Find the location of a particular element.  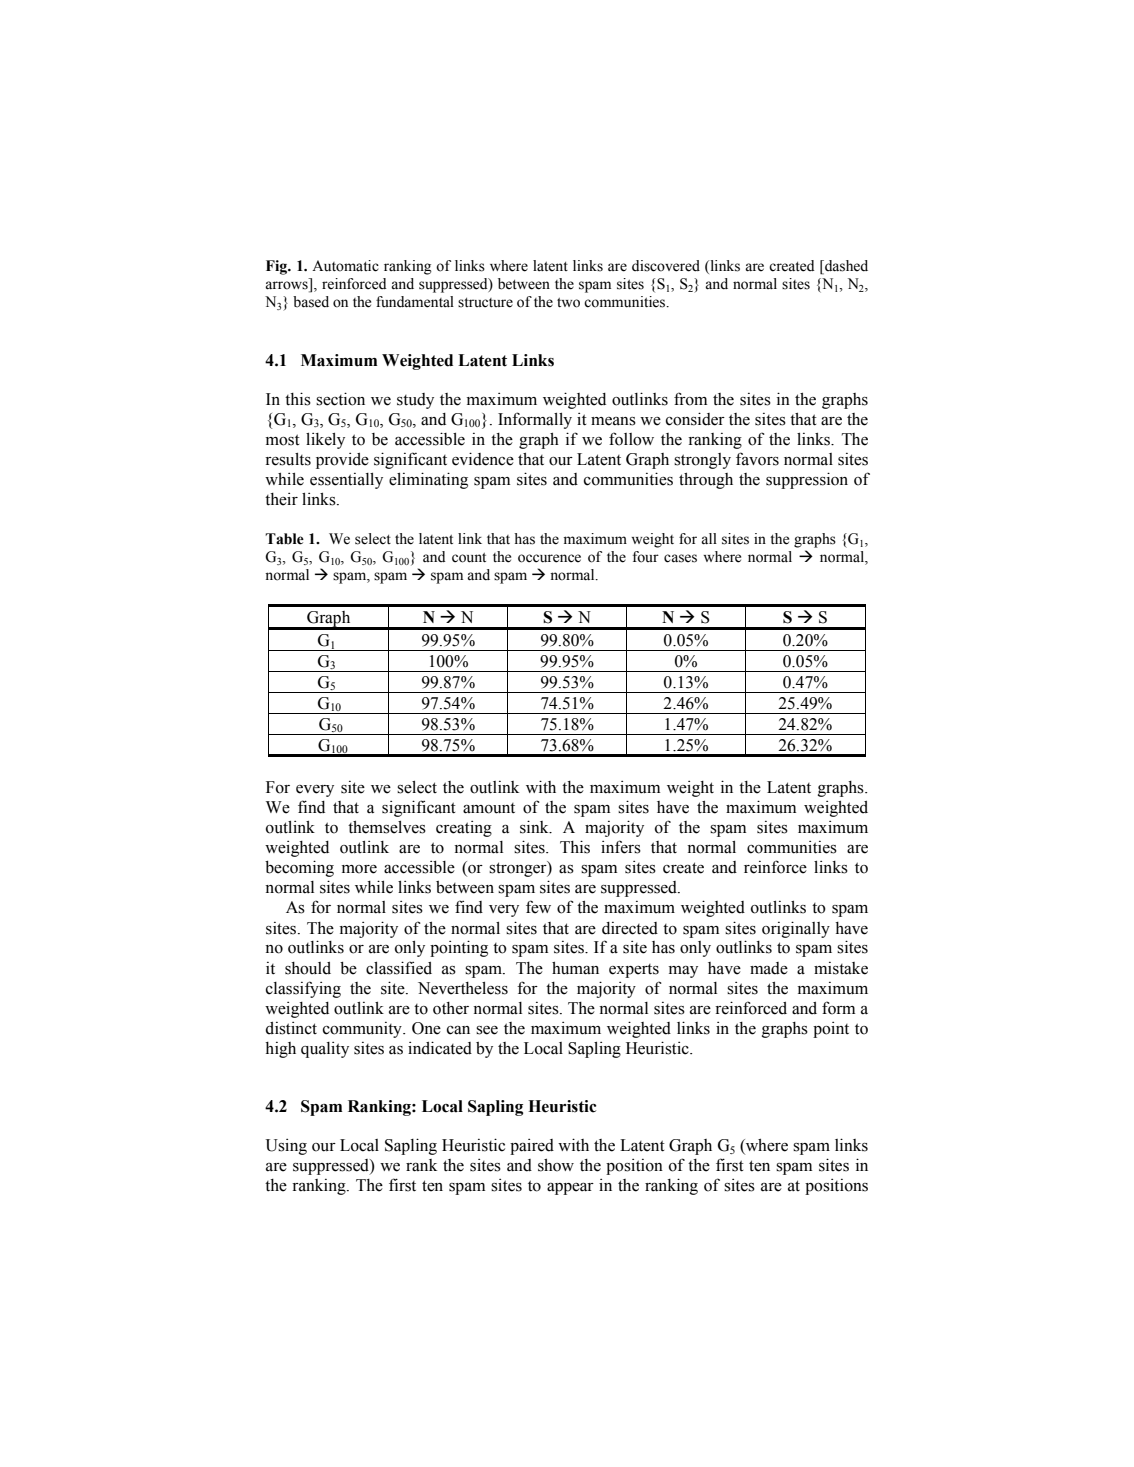

appear is located at coordinates (570, 1189).
